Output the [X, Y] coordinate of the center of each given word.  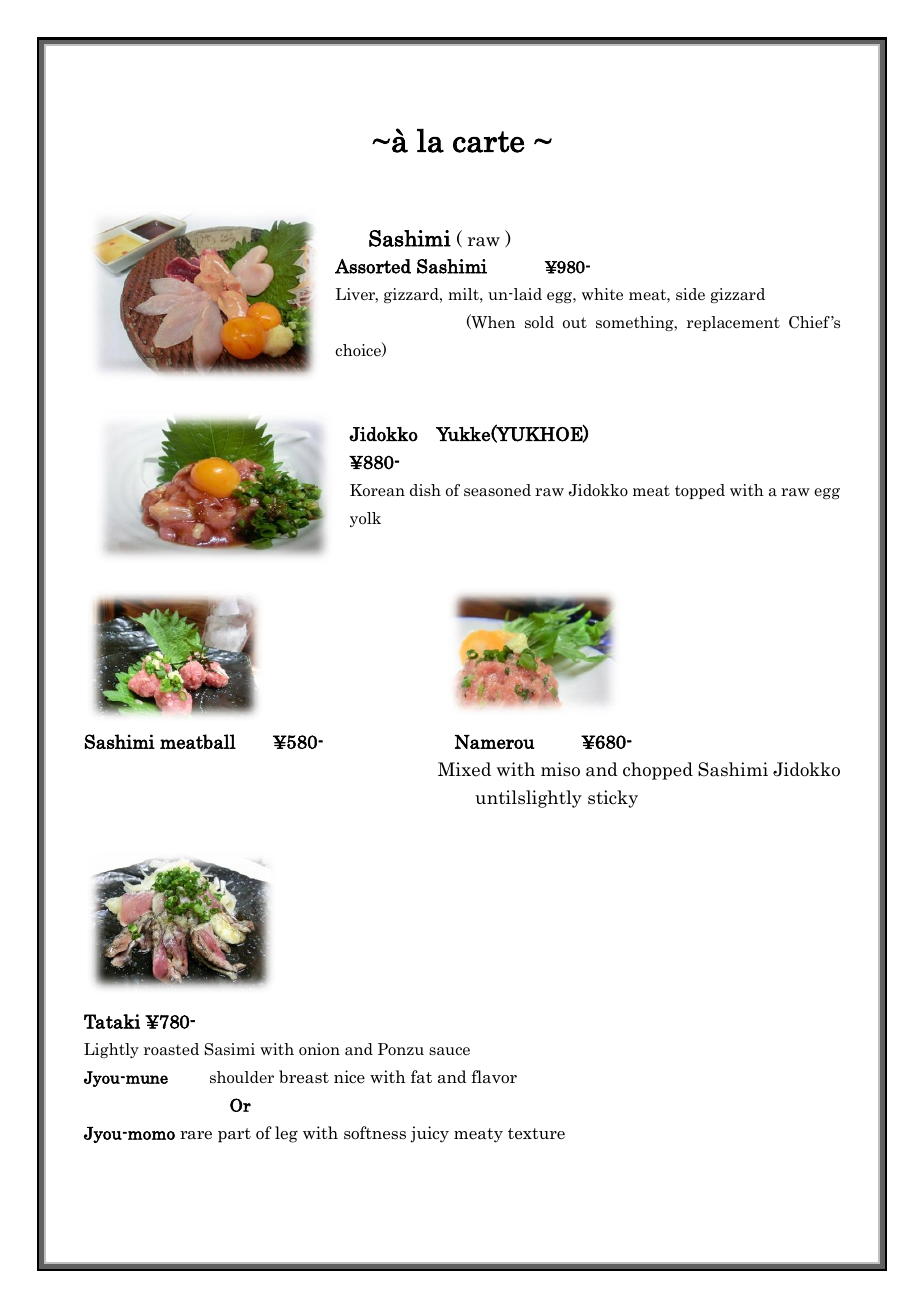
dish [425, 490]
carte [489, 142]
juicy [429, 1134]
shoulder [242, 1077]
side [690, 294]
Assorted [373, 266]
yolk [365, 519]
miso [560, 769]
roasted [171, 1049]
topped [700, 491]
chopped [658, 771]
